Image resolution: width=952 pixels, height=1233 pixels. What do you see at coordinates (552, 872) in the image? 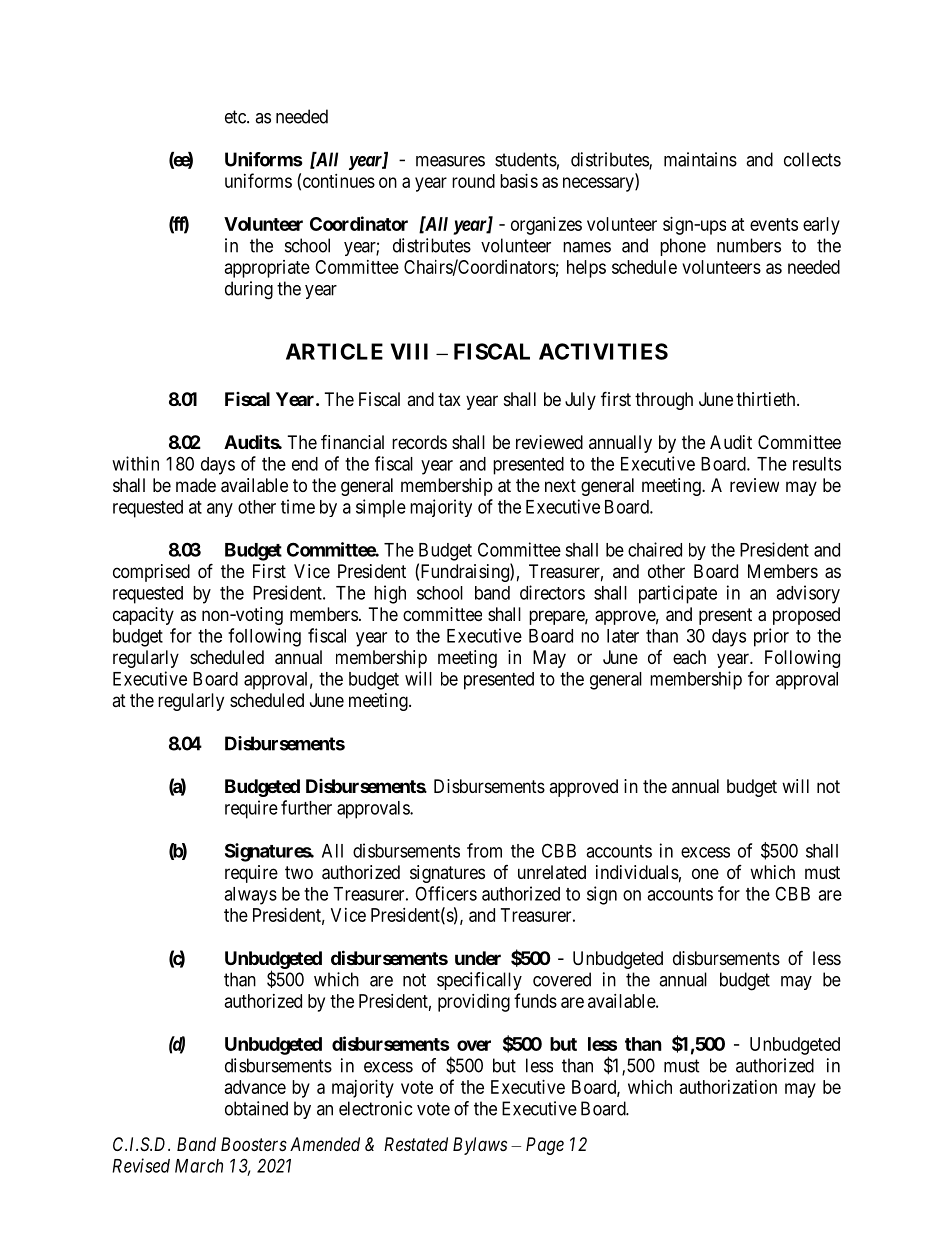
I see `unrelated` at bounding box center [552, 872].
